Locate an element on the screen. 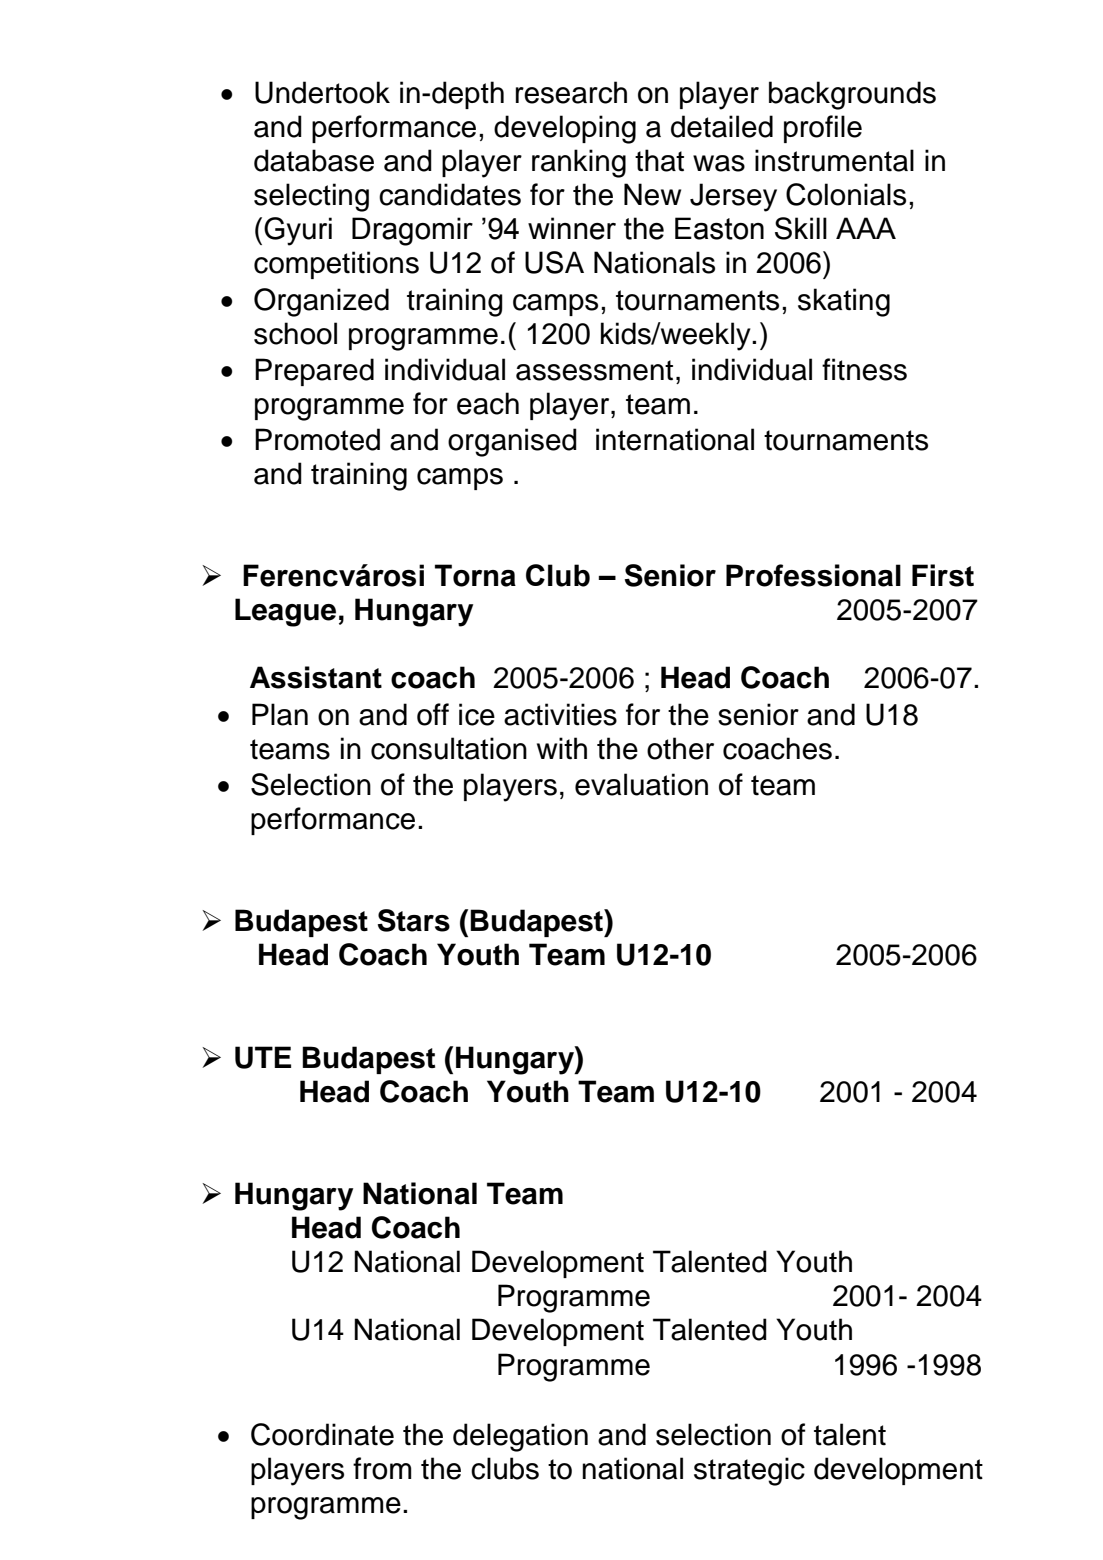 This screenshot has height=1560, width=1103. database is located at coordinates (314, 160).
